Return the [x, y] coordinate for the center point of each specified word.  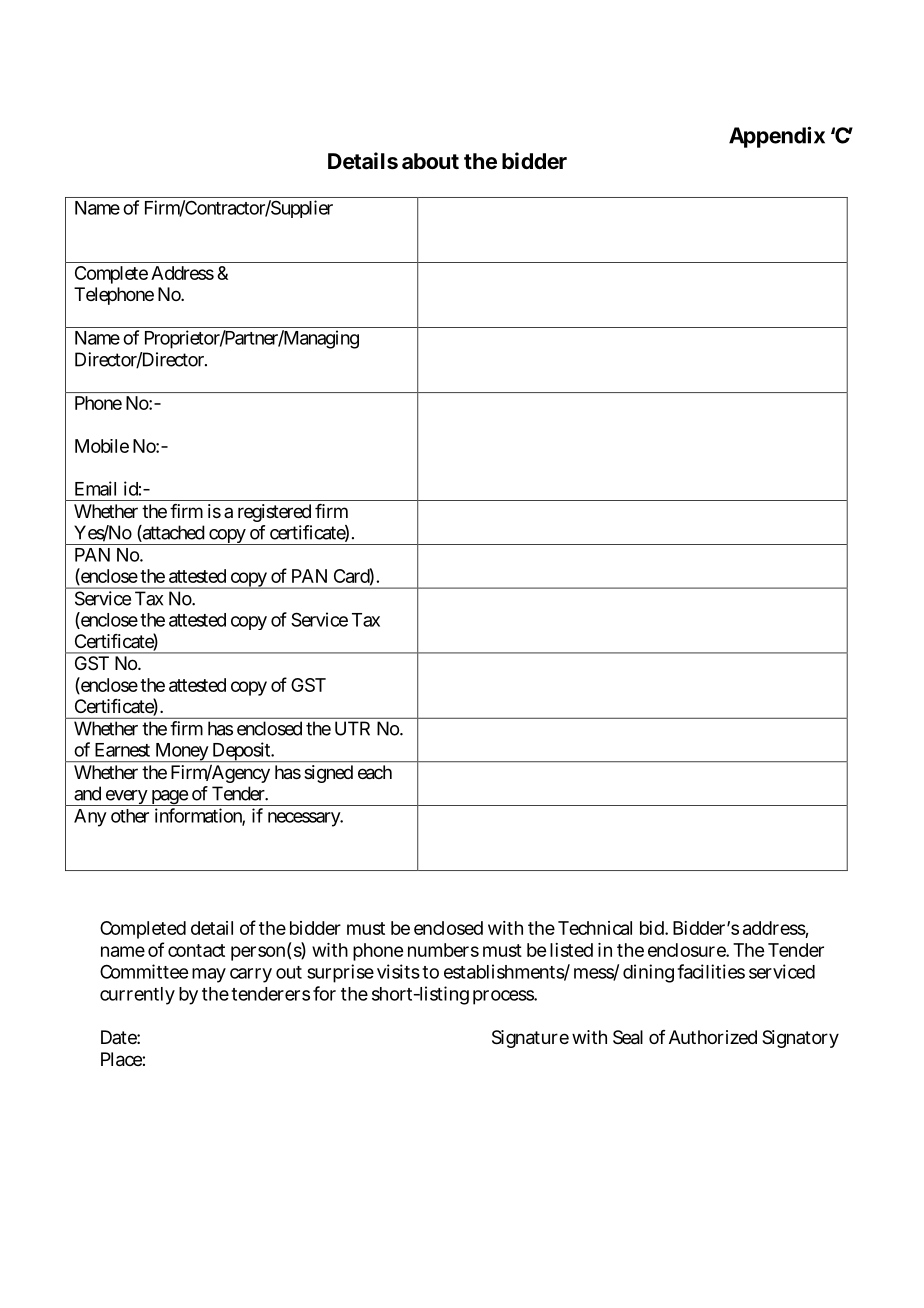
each [375, 772]
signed [328, 774]
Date [120, 1037]
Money [181, 752]
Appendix [777, 137]
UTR [352, 728]
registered [274, 513]
